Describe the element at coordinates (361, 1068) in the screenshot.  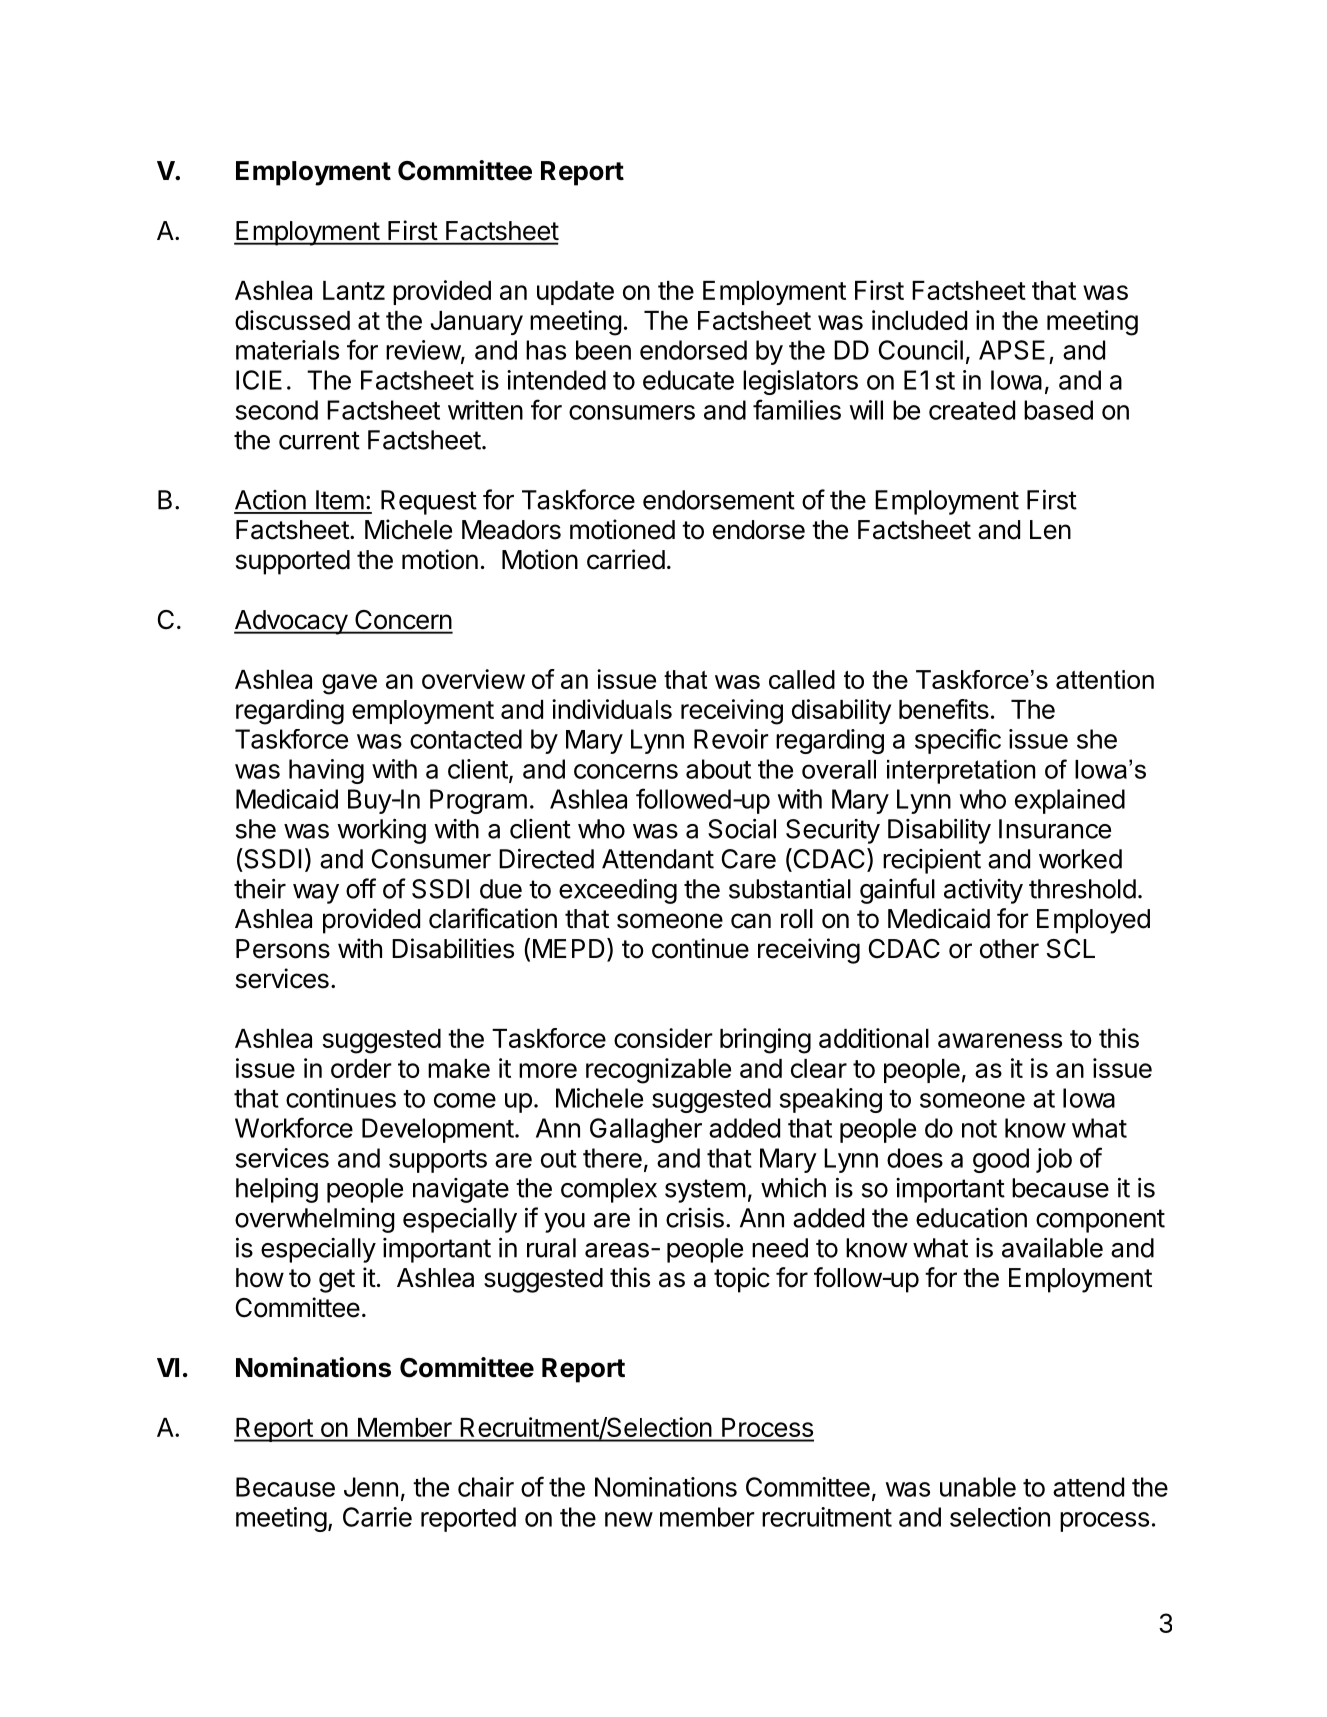
I see `order` at that location.
